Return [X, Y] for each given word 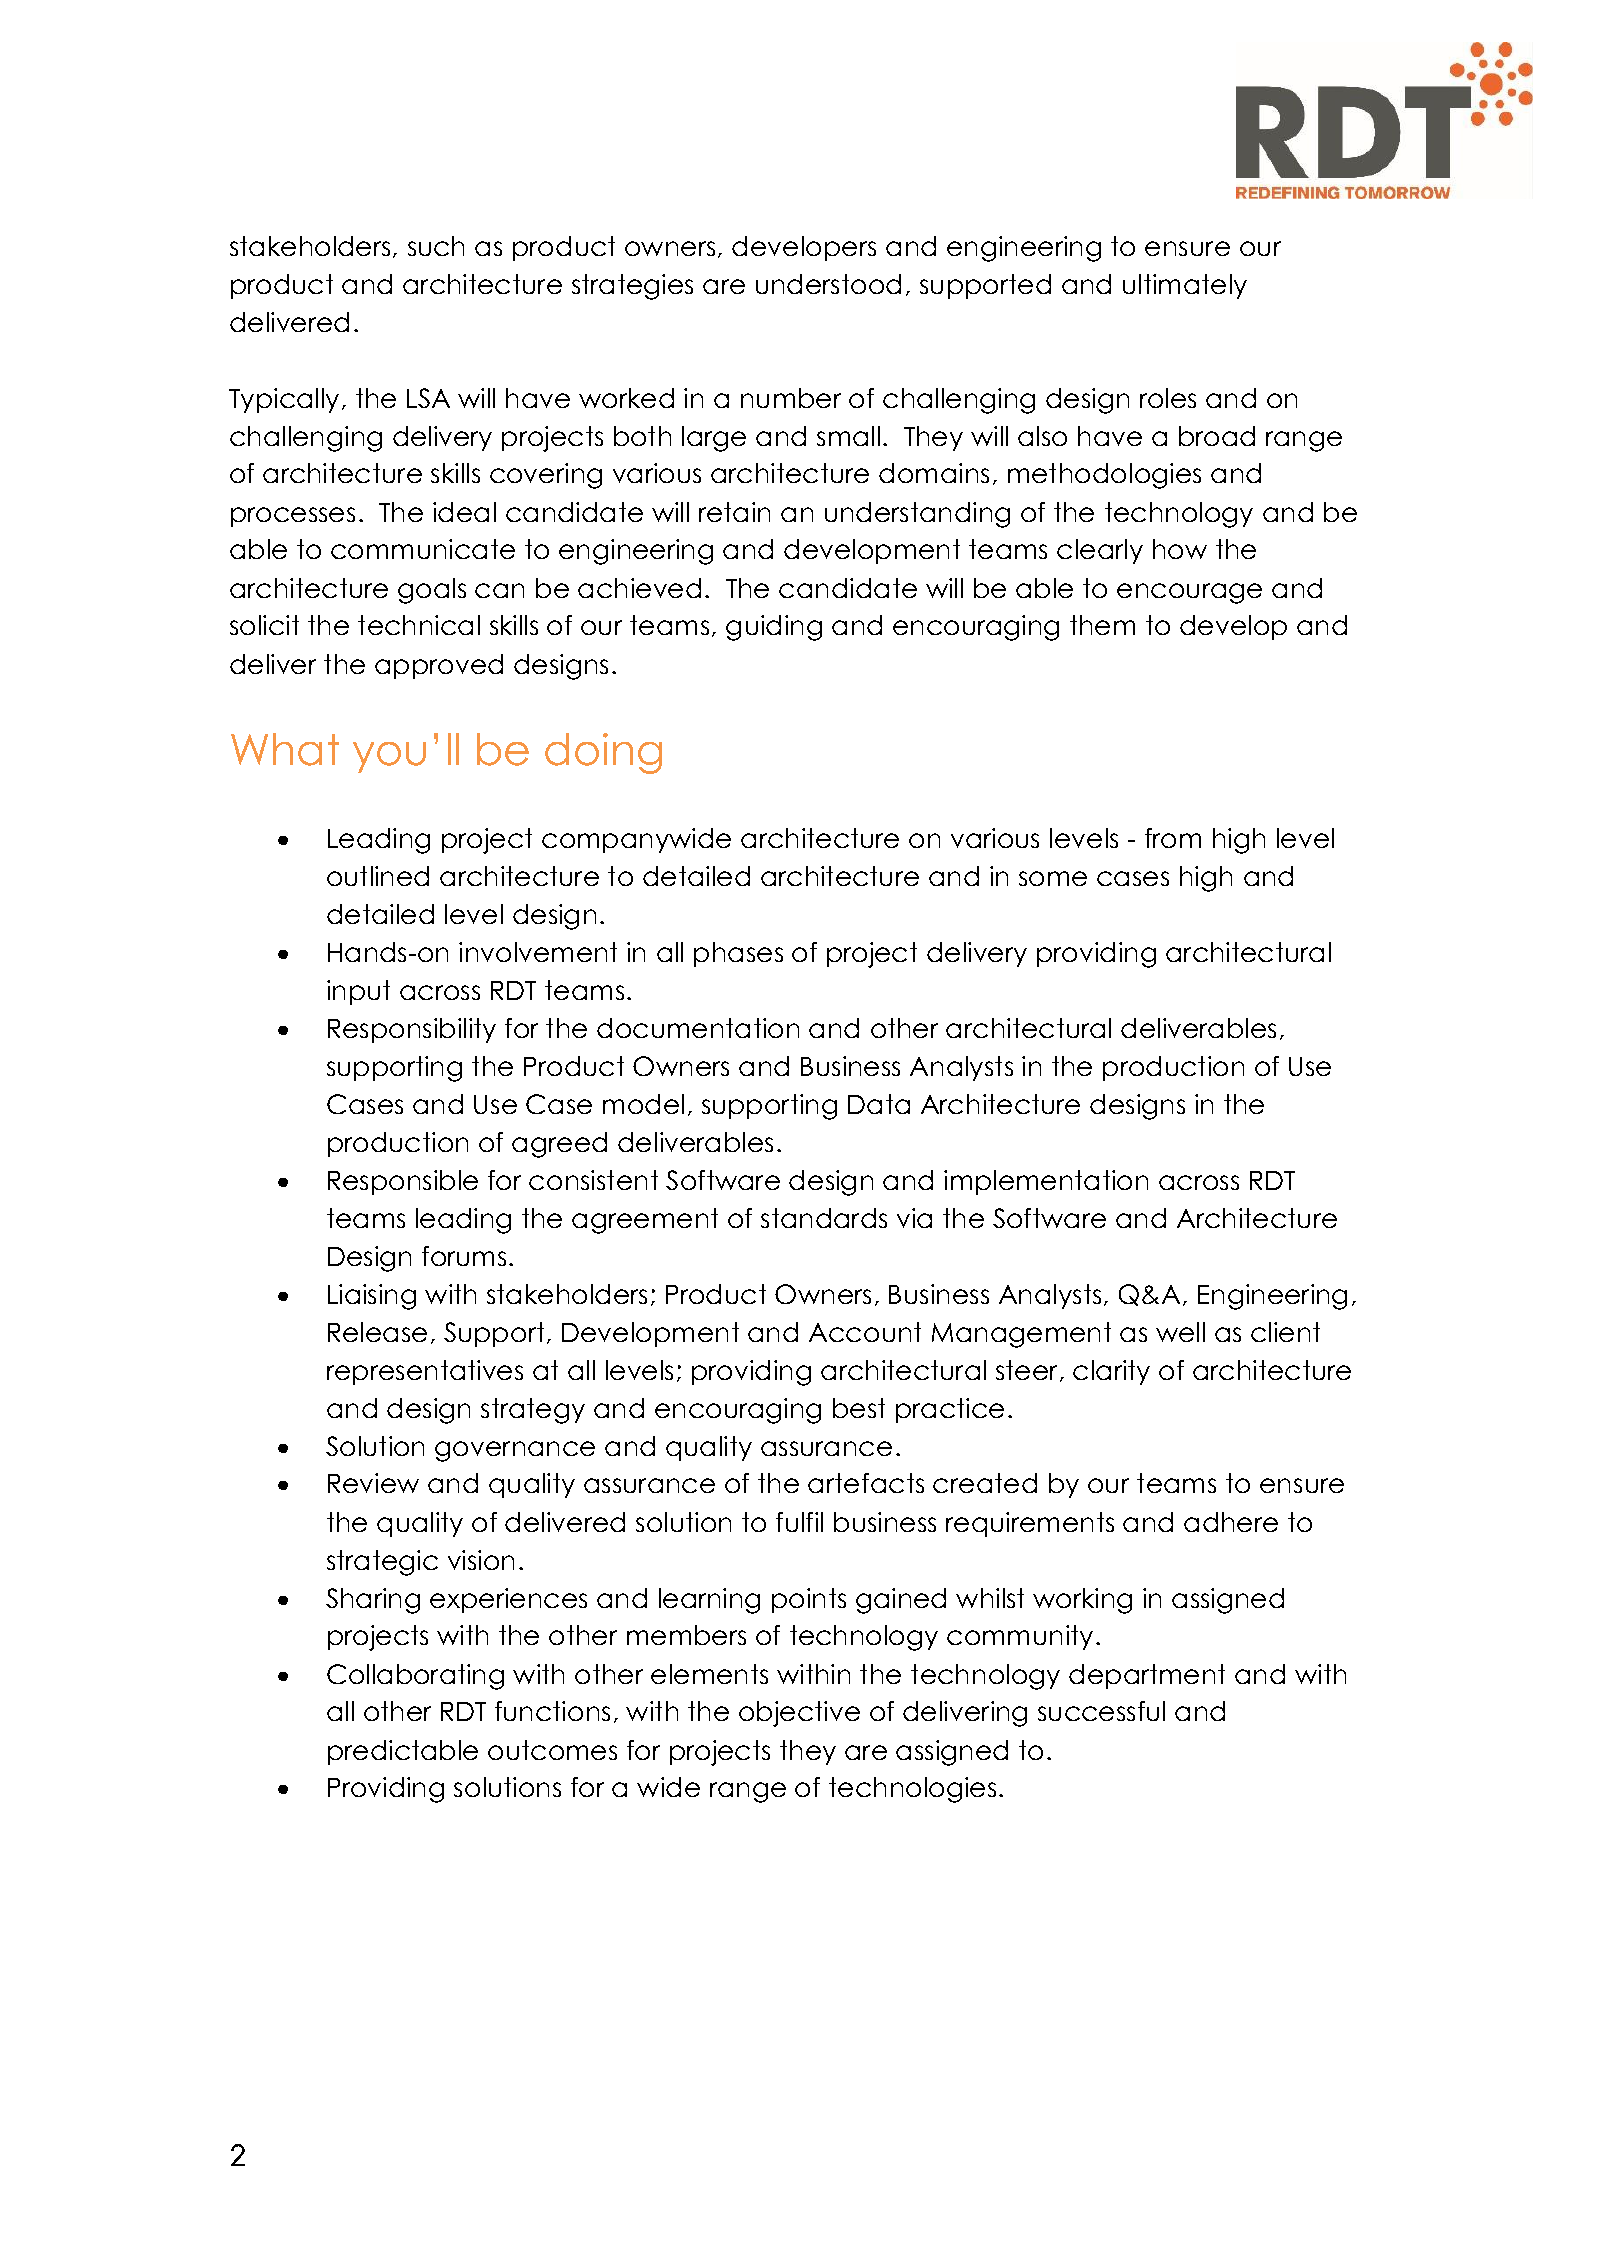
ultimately [1185, 286]
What [285, 749]
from [1173, 838]
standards [824, 1218]
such [436, 246]
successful [1101, 1711]
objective [799, 1714]
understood [828, 284]
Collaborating [415, 1677]
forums [464, 1256]
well [1180, 1332]
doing [603, 753]
